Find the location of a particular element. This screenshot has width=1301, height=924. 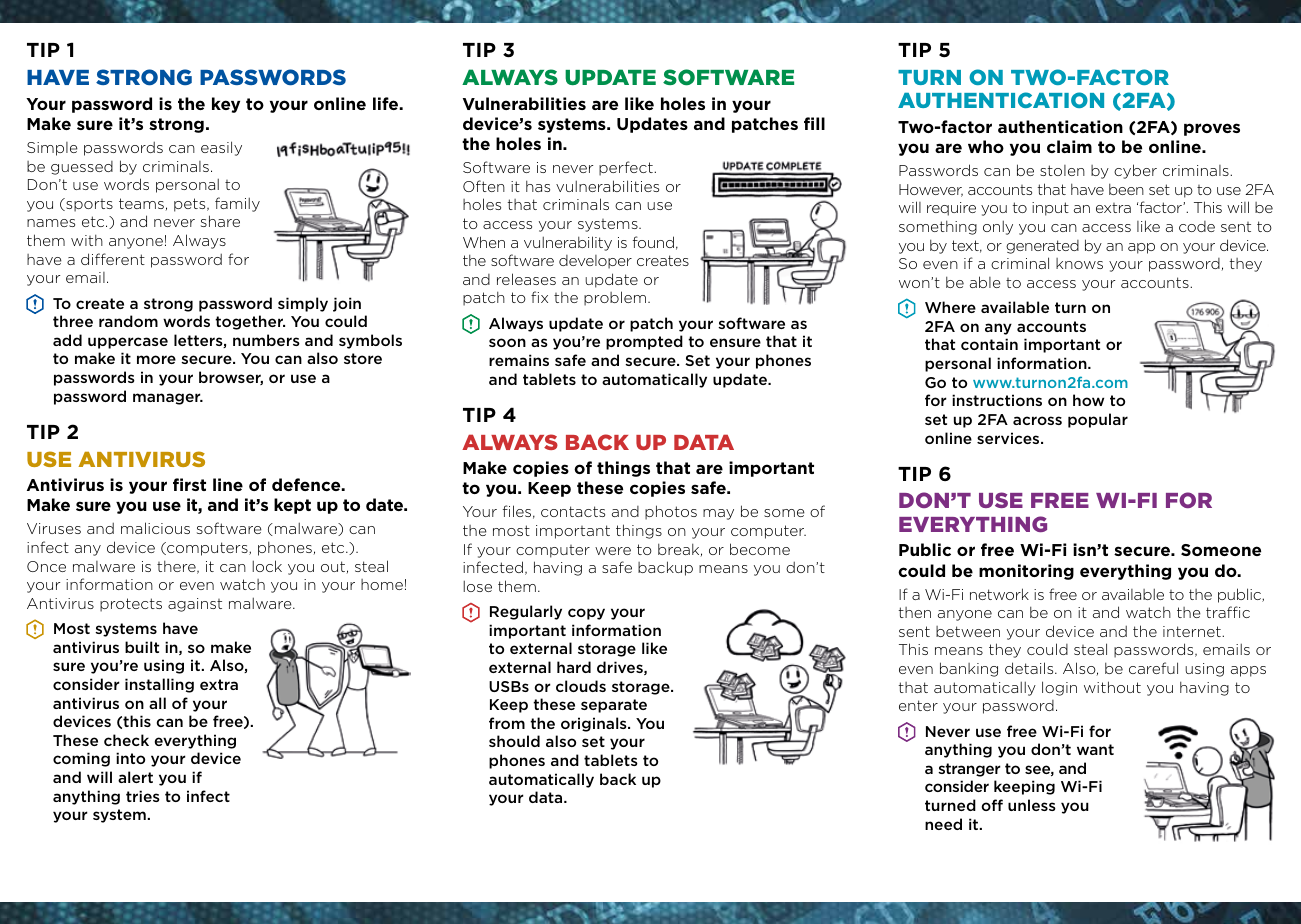

first is located at coordinates (189, 484).
